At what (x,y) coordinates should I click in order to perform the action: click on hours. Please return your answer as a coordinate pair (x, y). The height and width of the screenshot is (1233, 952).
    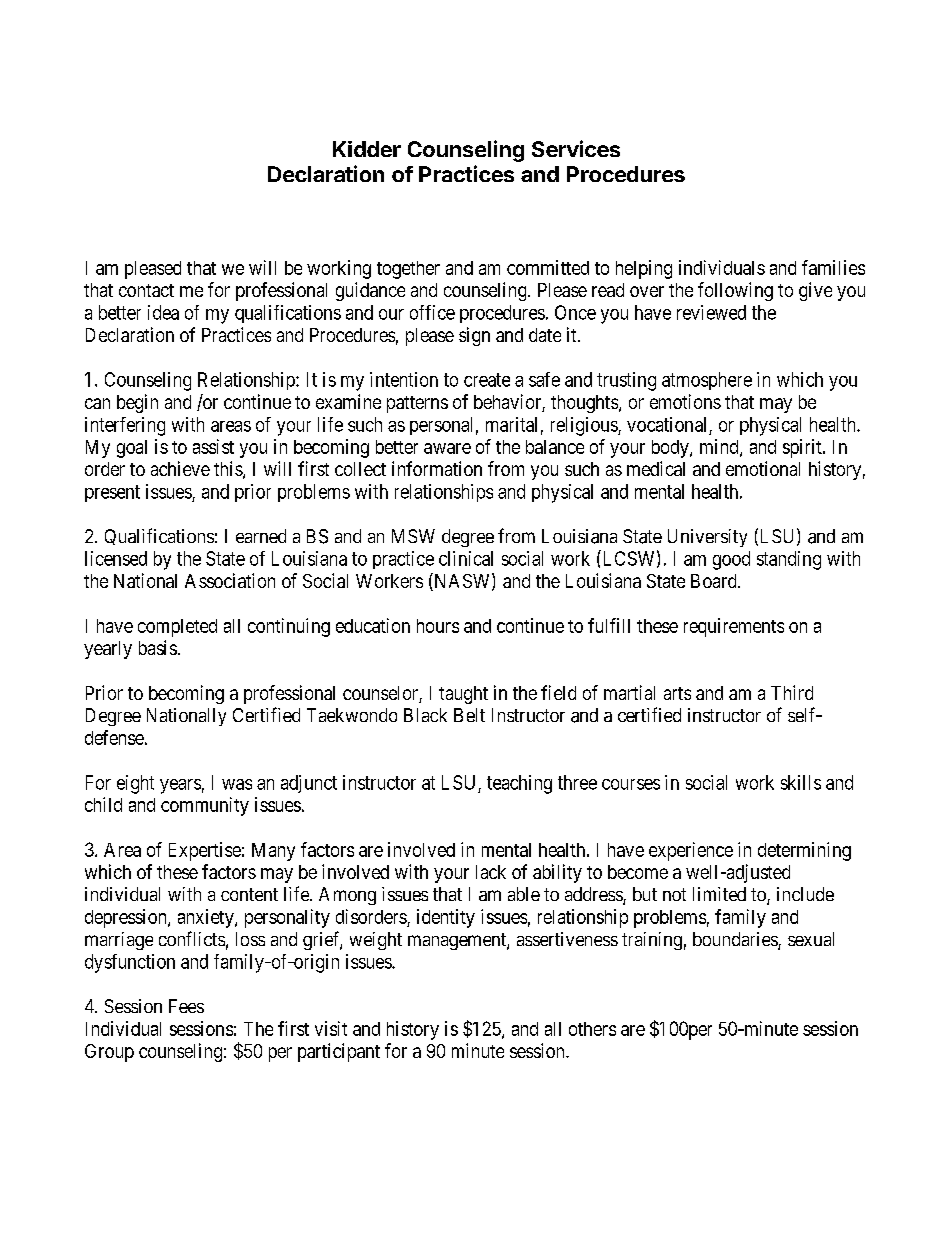
    Looking at the image, I should click on (438, 626).
